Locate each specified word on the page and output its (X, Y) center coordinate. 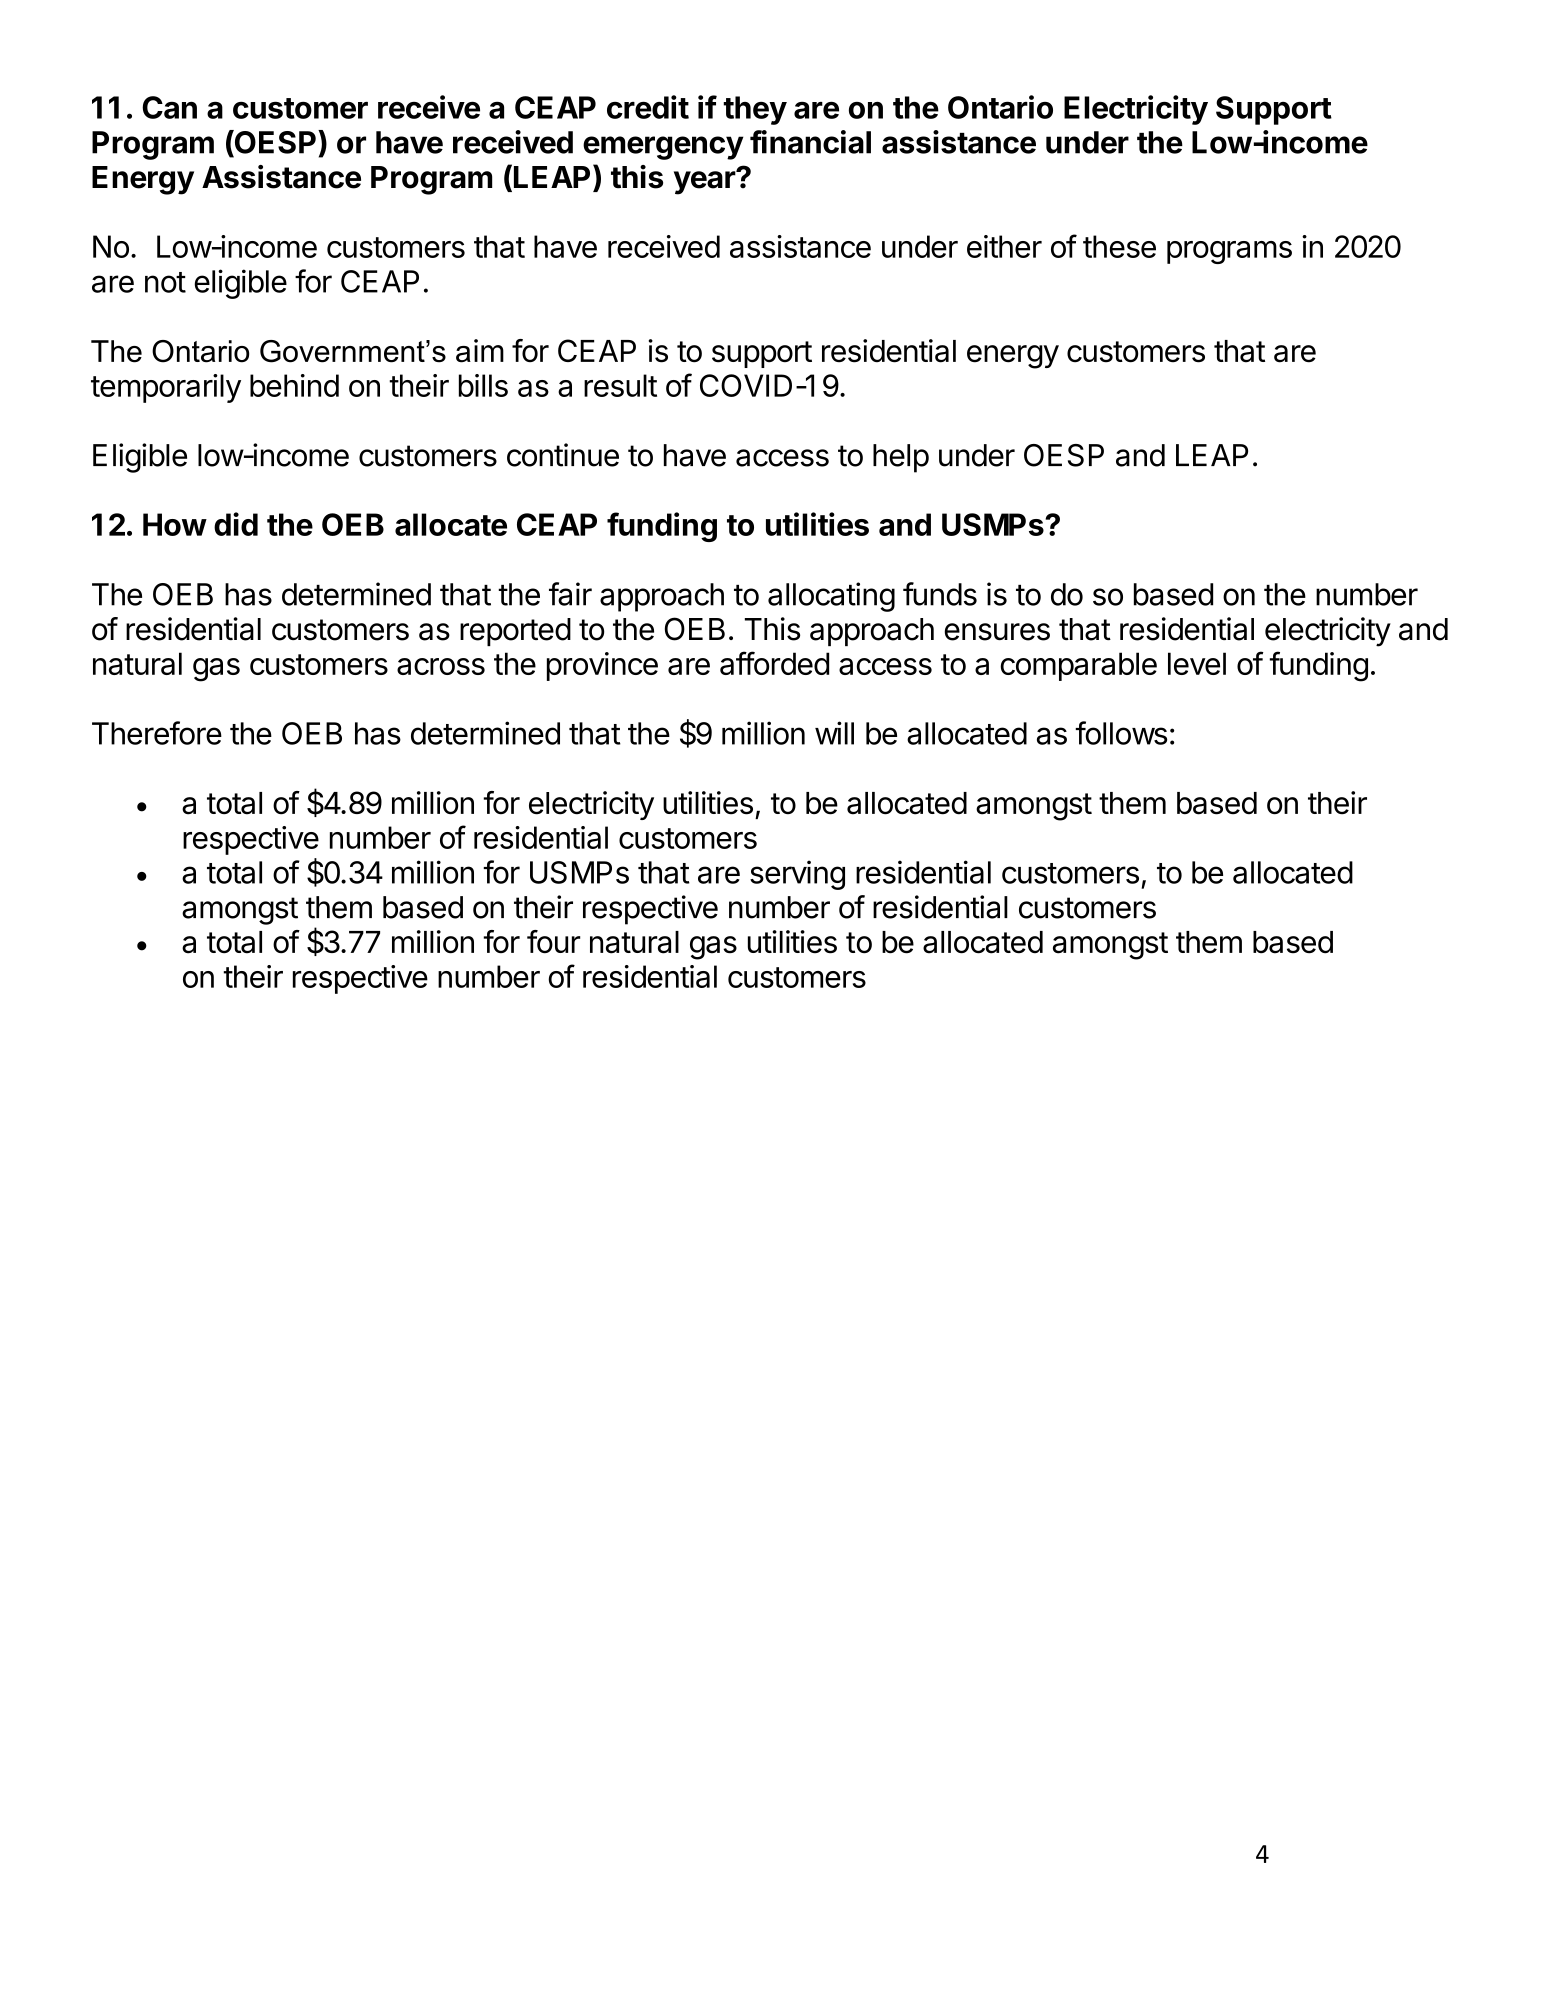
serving (797, 875)
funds (940, 594)
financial (810, 142)
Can (169, 107)
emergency (663, 148)
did (236, 524)
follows (1121, 733)
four (554, 942)
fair (570, 594)
